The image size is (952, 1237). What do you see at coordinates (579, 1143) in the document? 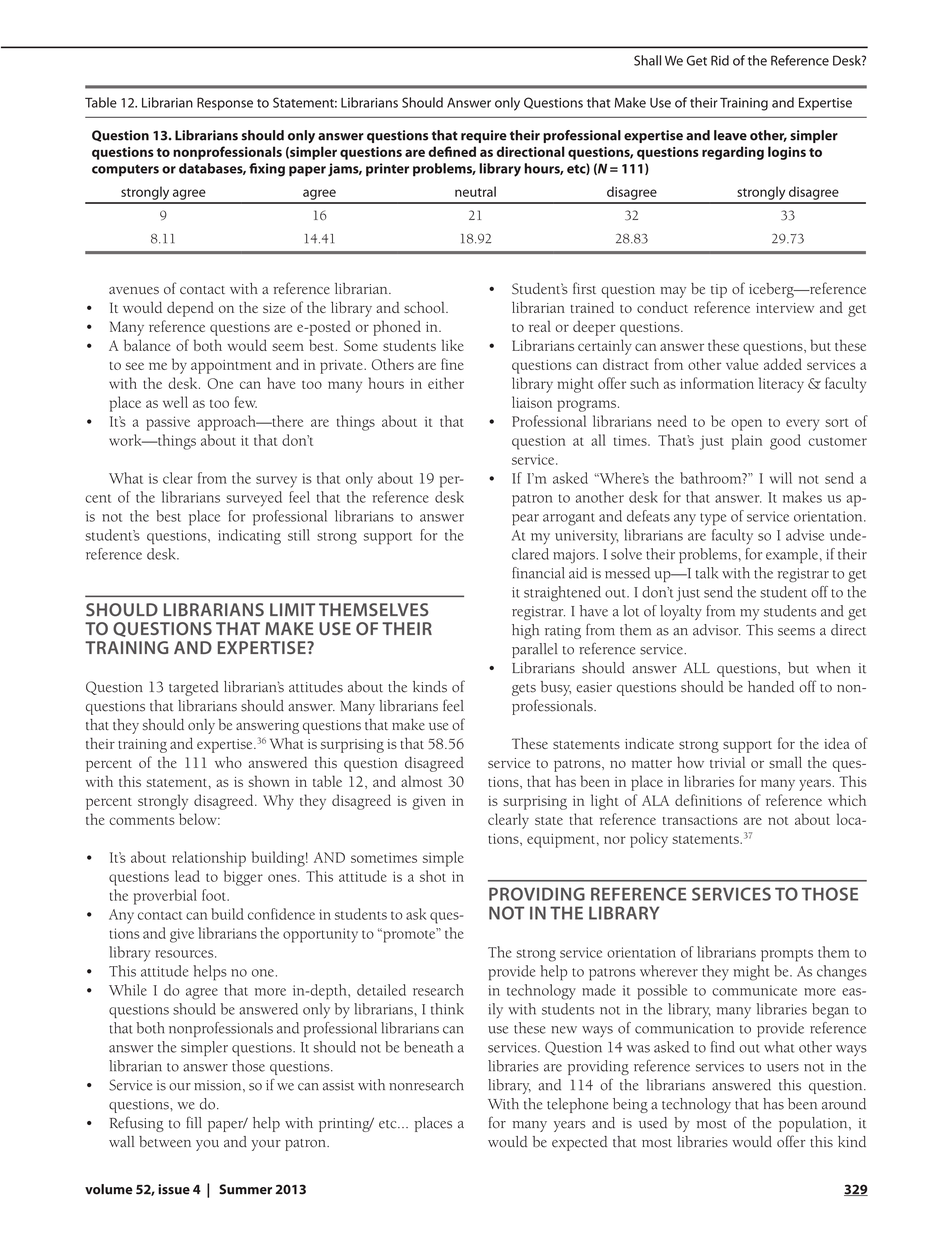
I see `expected` at bounding box center [579, 1143].
